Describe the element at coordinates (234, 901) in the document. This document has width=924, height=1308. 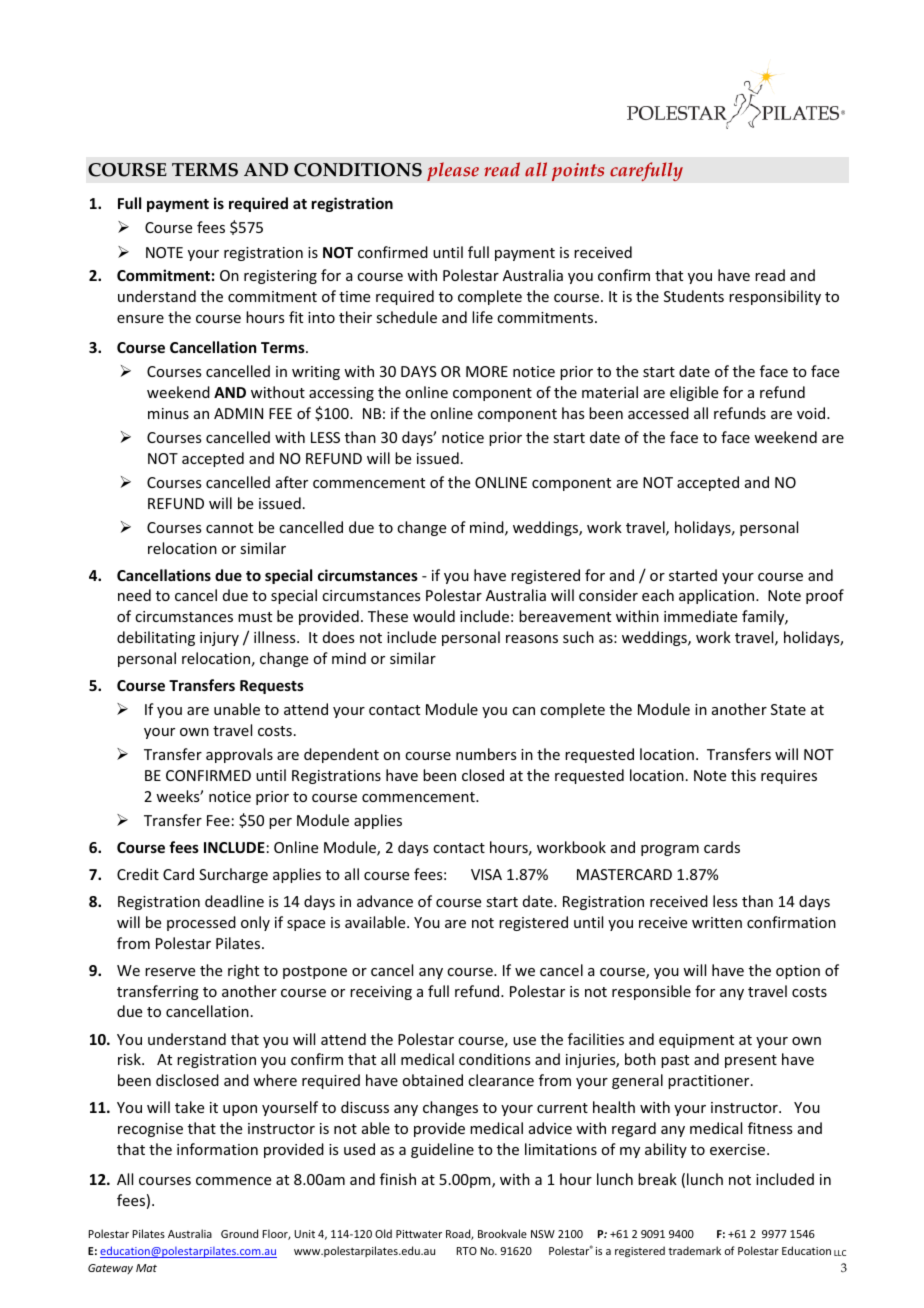
I see `deadline` at that location.
